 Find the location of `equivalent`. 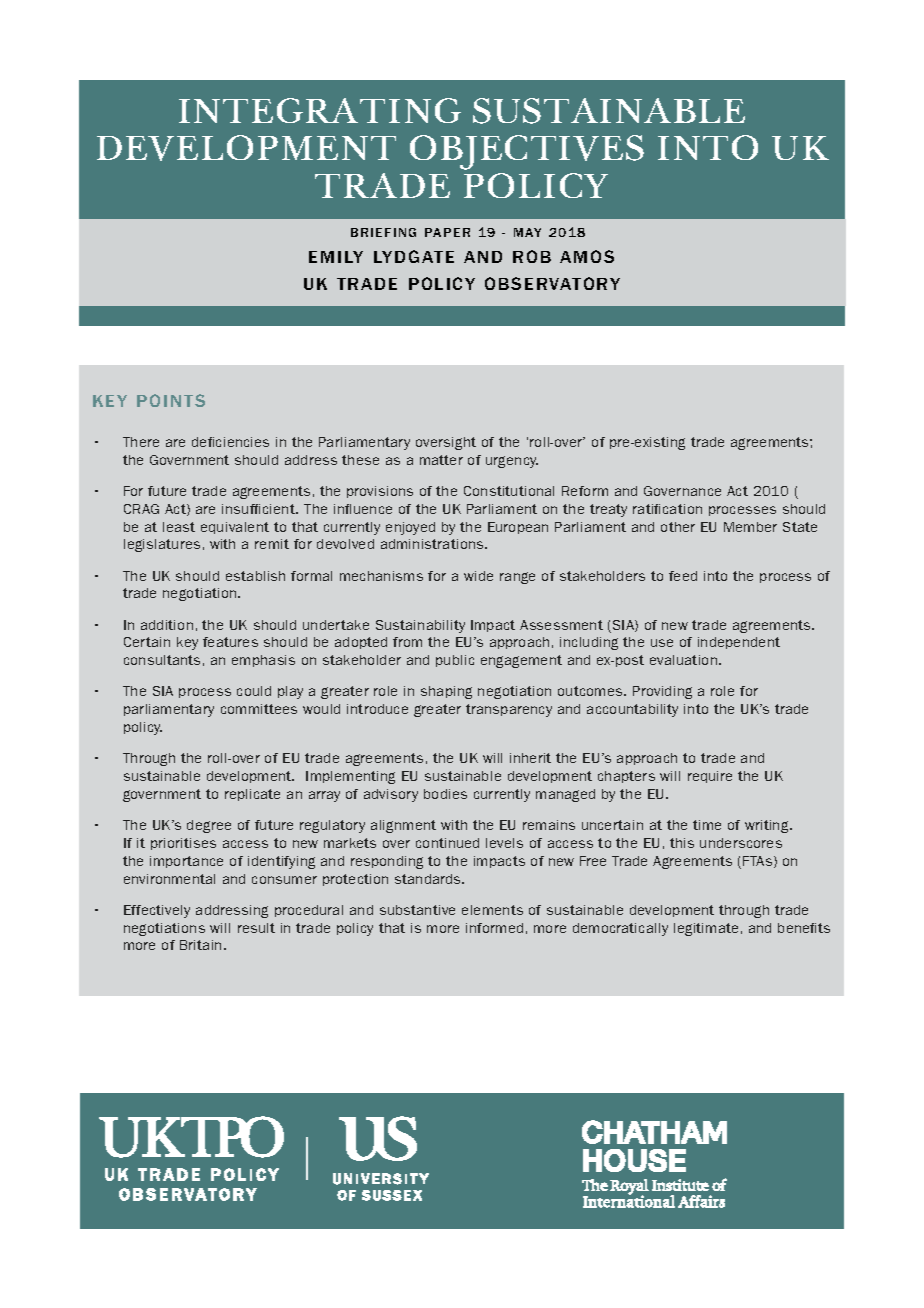

equivalent is located at coordinates (235, 528).
